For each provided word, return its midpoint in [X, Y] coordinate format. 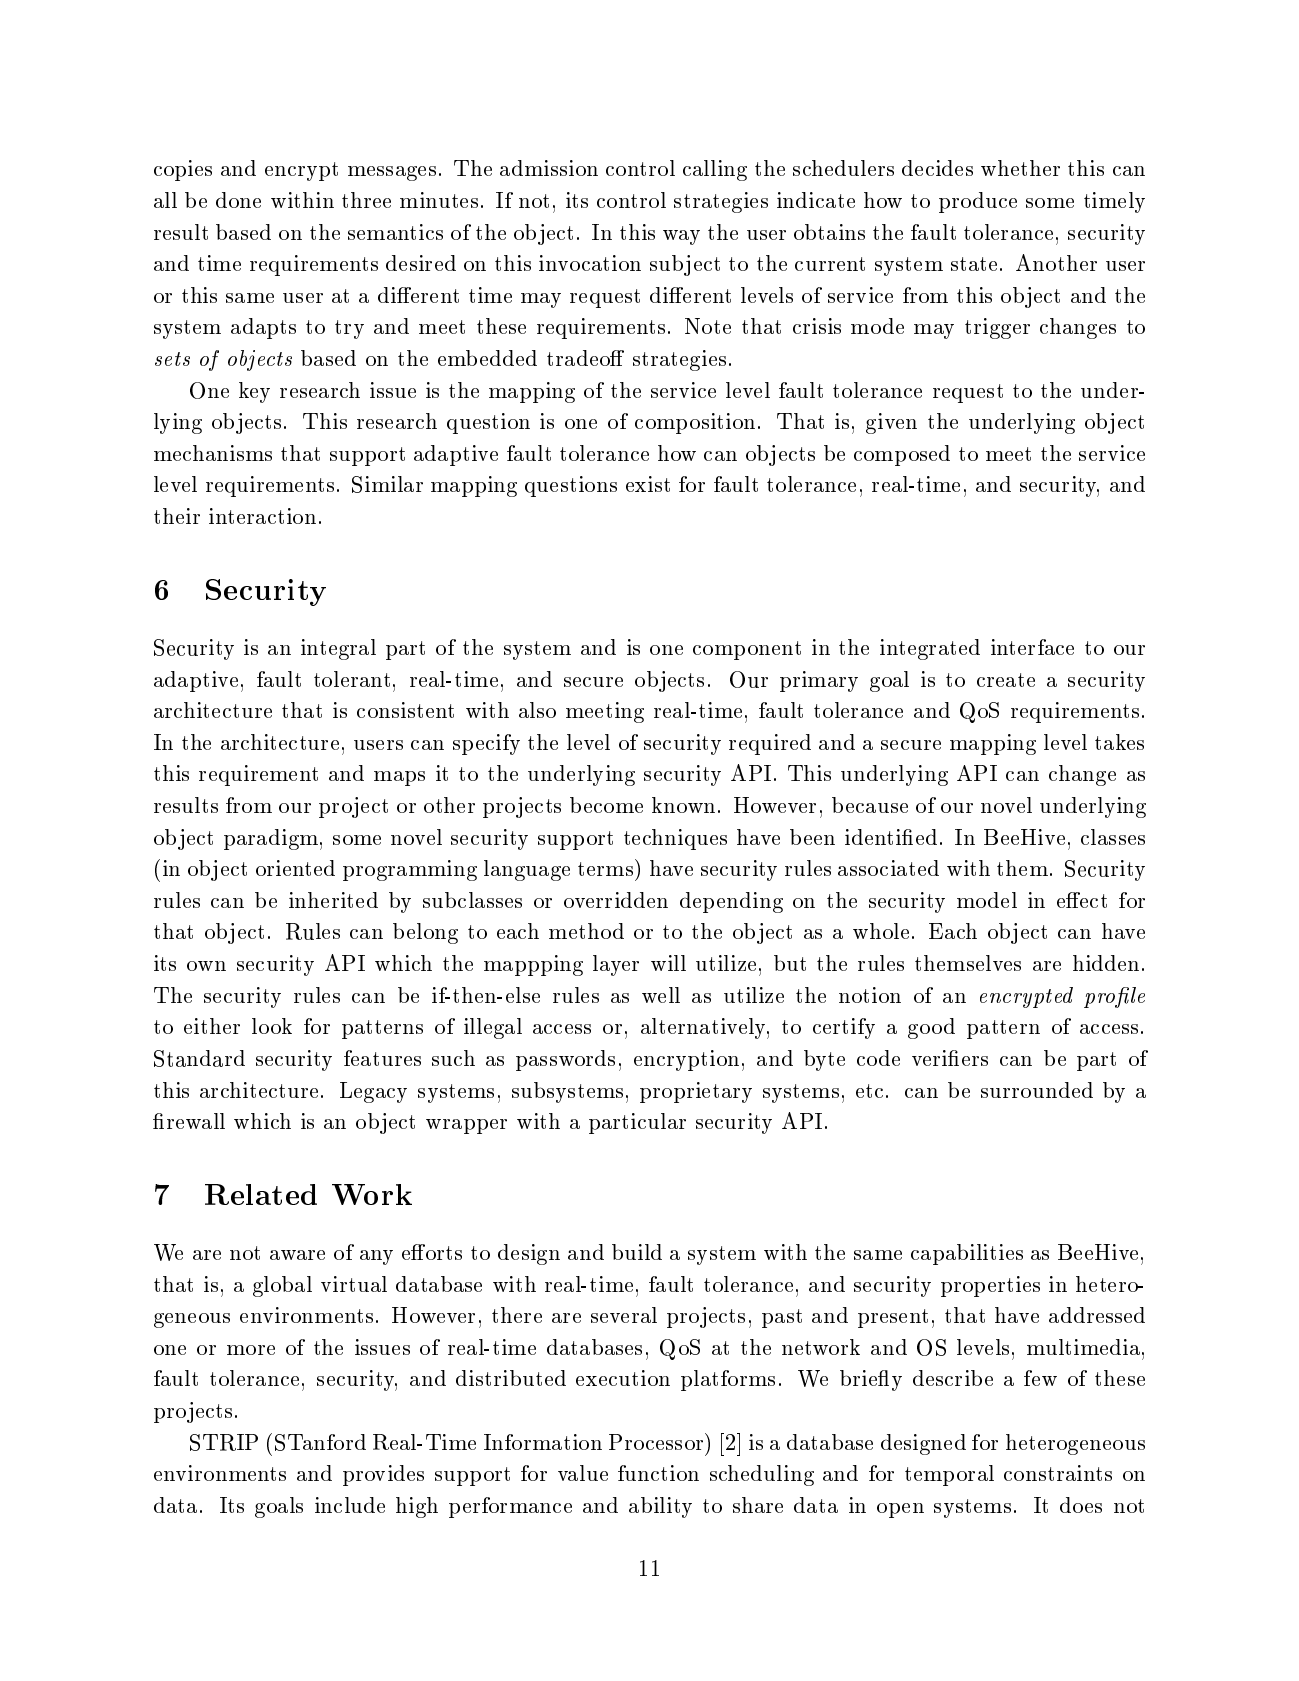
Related [261, 1194]
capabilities [967, 1254]
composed [902, 455]
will [668, 963]
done [238, 200]
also [537, 710]
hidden [1106, 963]
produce [978, 202]
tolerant [352, 679]
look [272, 1026]
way [681, 237]
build [637, 1252]
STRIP [224, 1442]
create [1006, 680]
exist [648, 484]
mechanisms [213, 453]
